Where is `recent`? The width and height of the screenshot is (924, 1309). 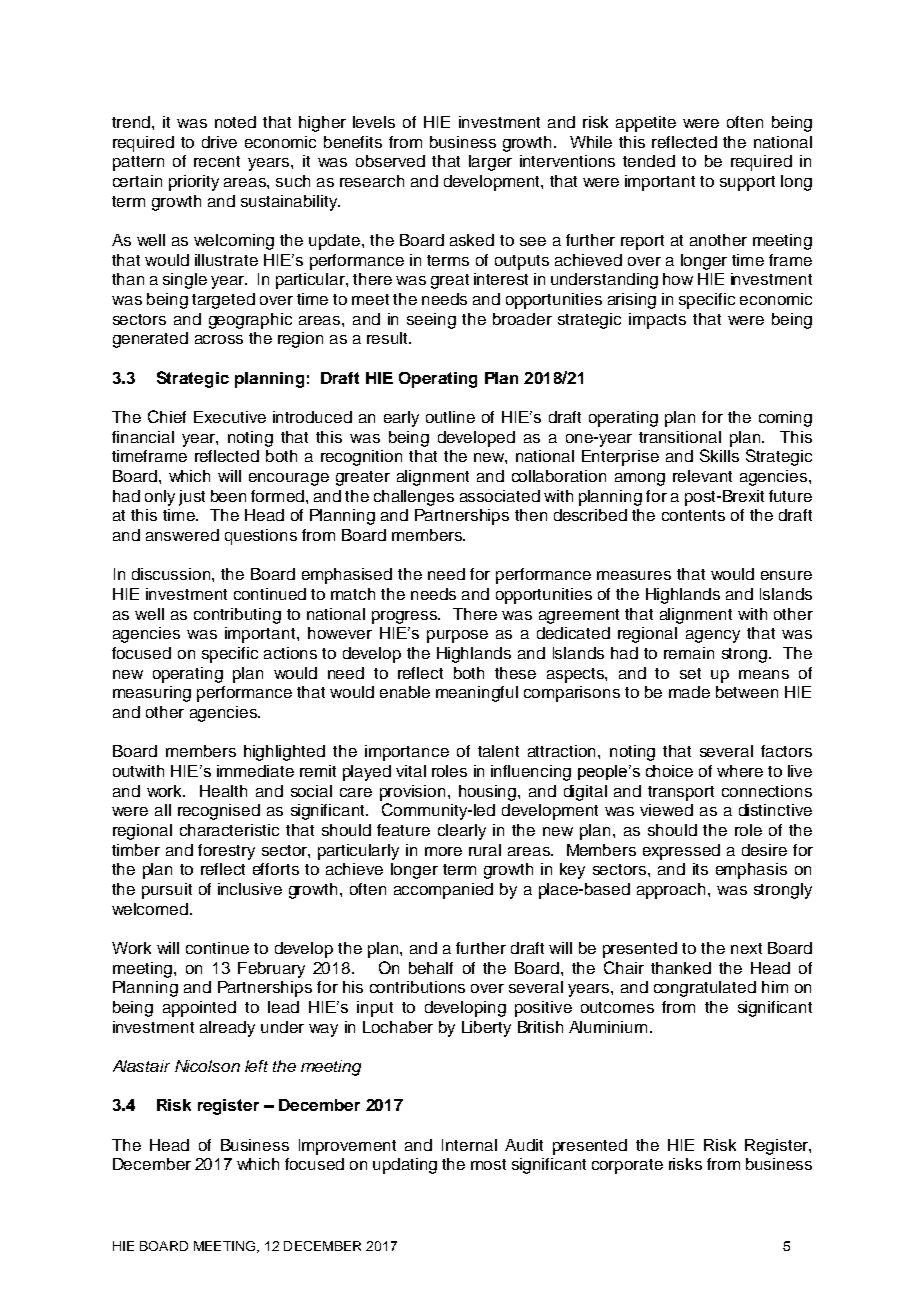 recent is located at coordinates (217, 161).
